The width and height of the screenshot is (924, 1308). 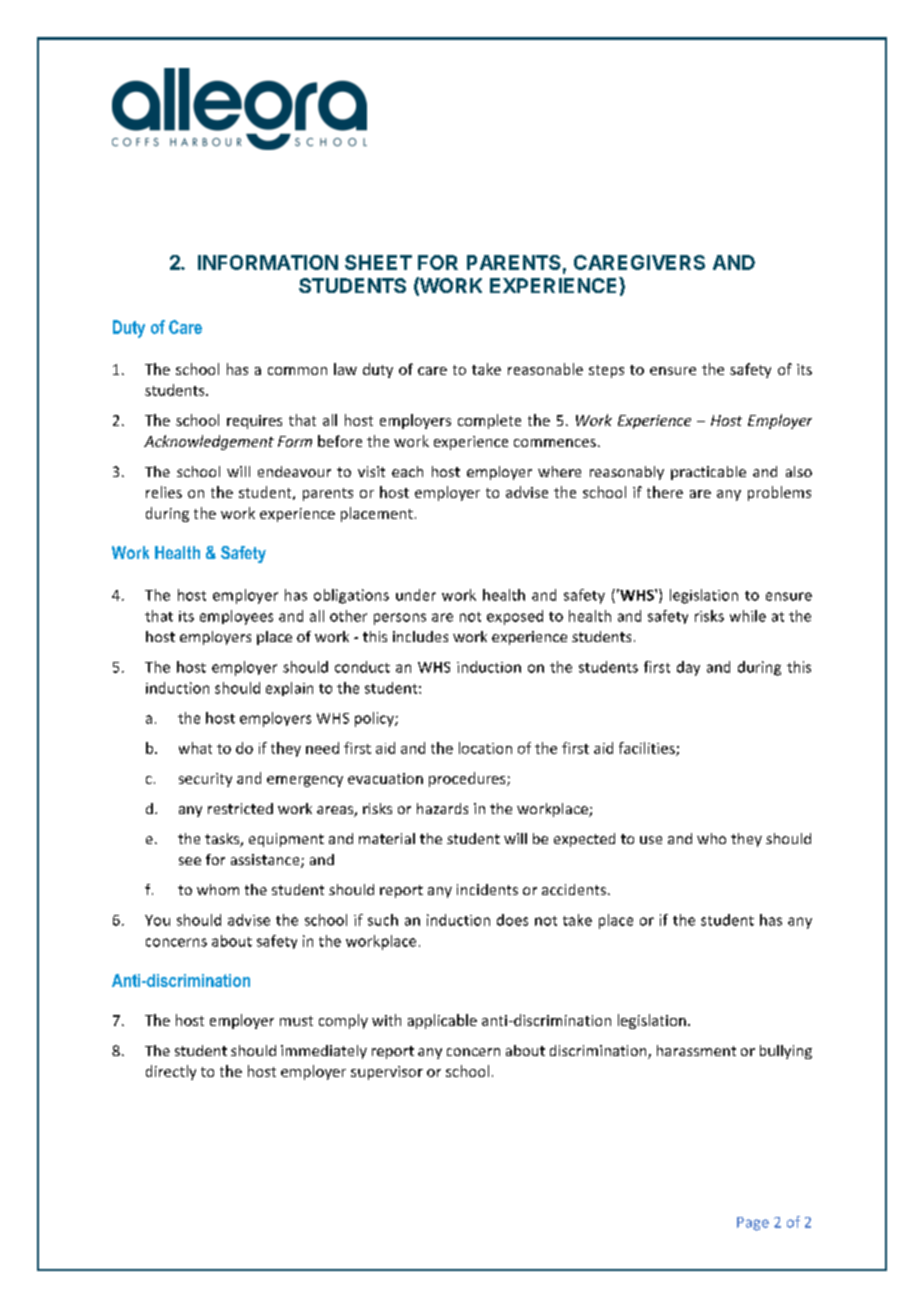 What do you see at coordinates (485, 748) in the screenshot?
I see `location` at bounding box center [485, 748].
